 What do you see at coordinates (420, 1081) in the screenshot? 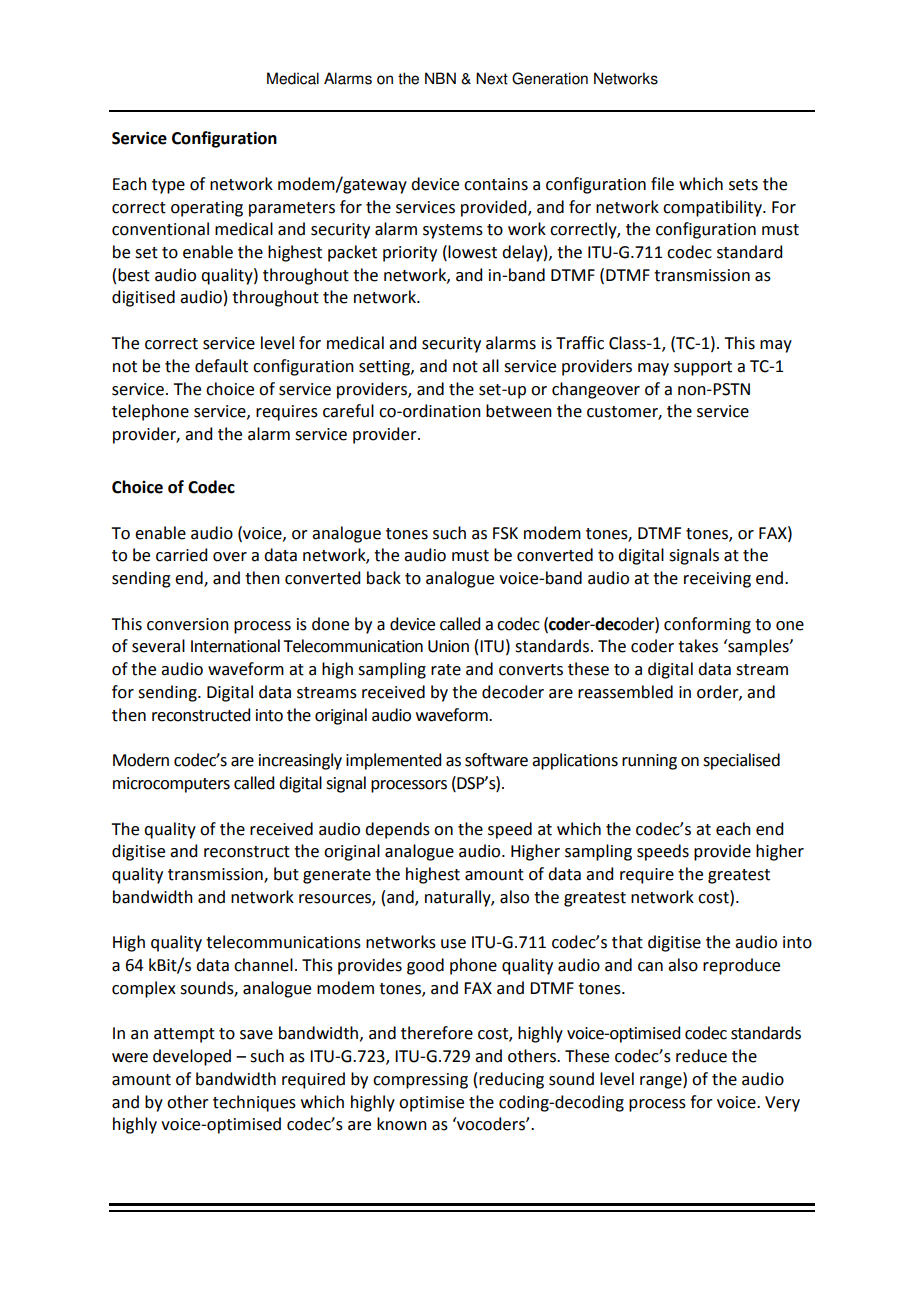
I see `compressing` at bounding box center [420, 1081].
